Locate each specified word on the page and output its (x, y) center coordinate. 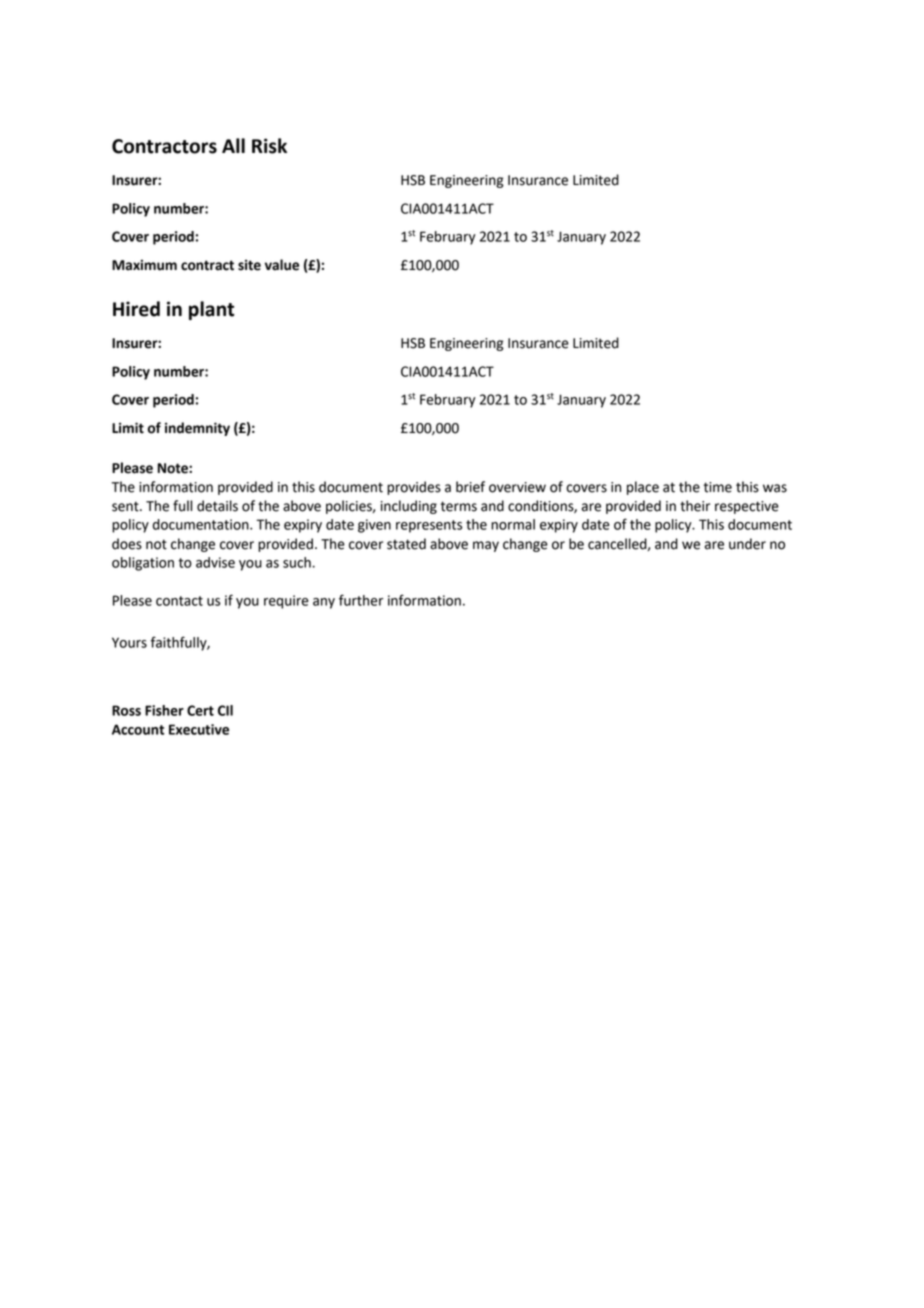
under (747, 544)
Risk (269, 146)
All (233, 145)
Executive (199, 729)
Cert (200, 710)
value (282, 265)
